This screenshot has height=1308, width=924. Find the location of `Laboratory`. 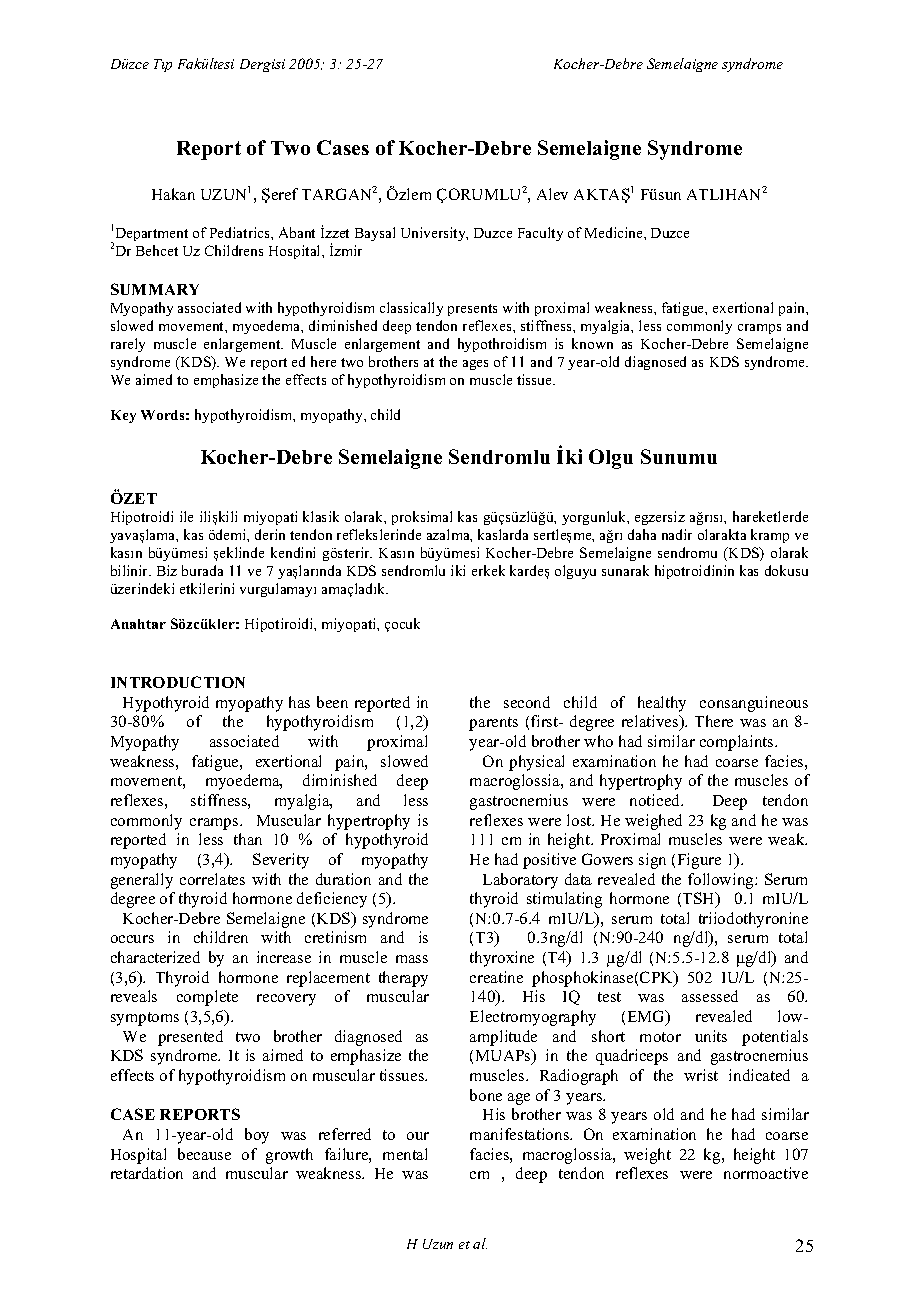

Laboratory is located at coordinates (520, 881).
